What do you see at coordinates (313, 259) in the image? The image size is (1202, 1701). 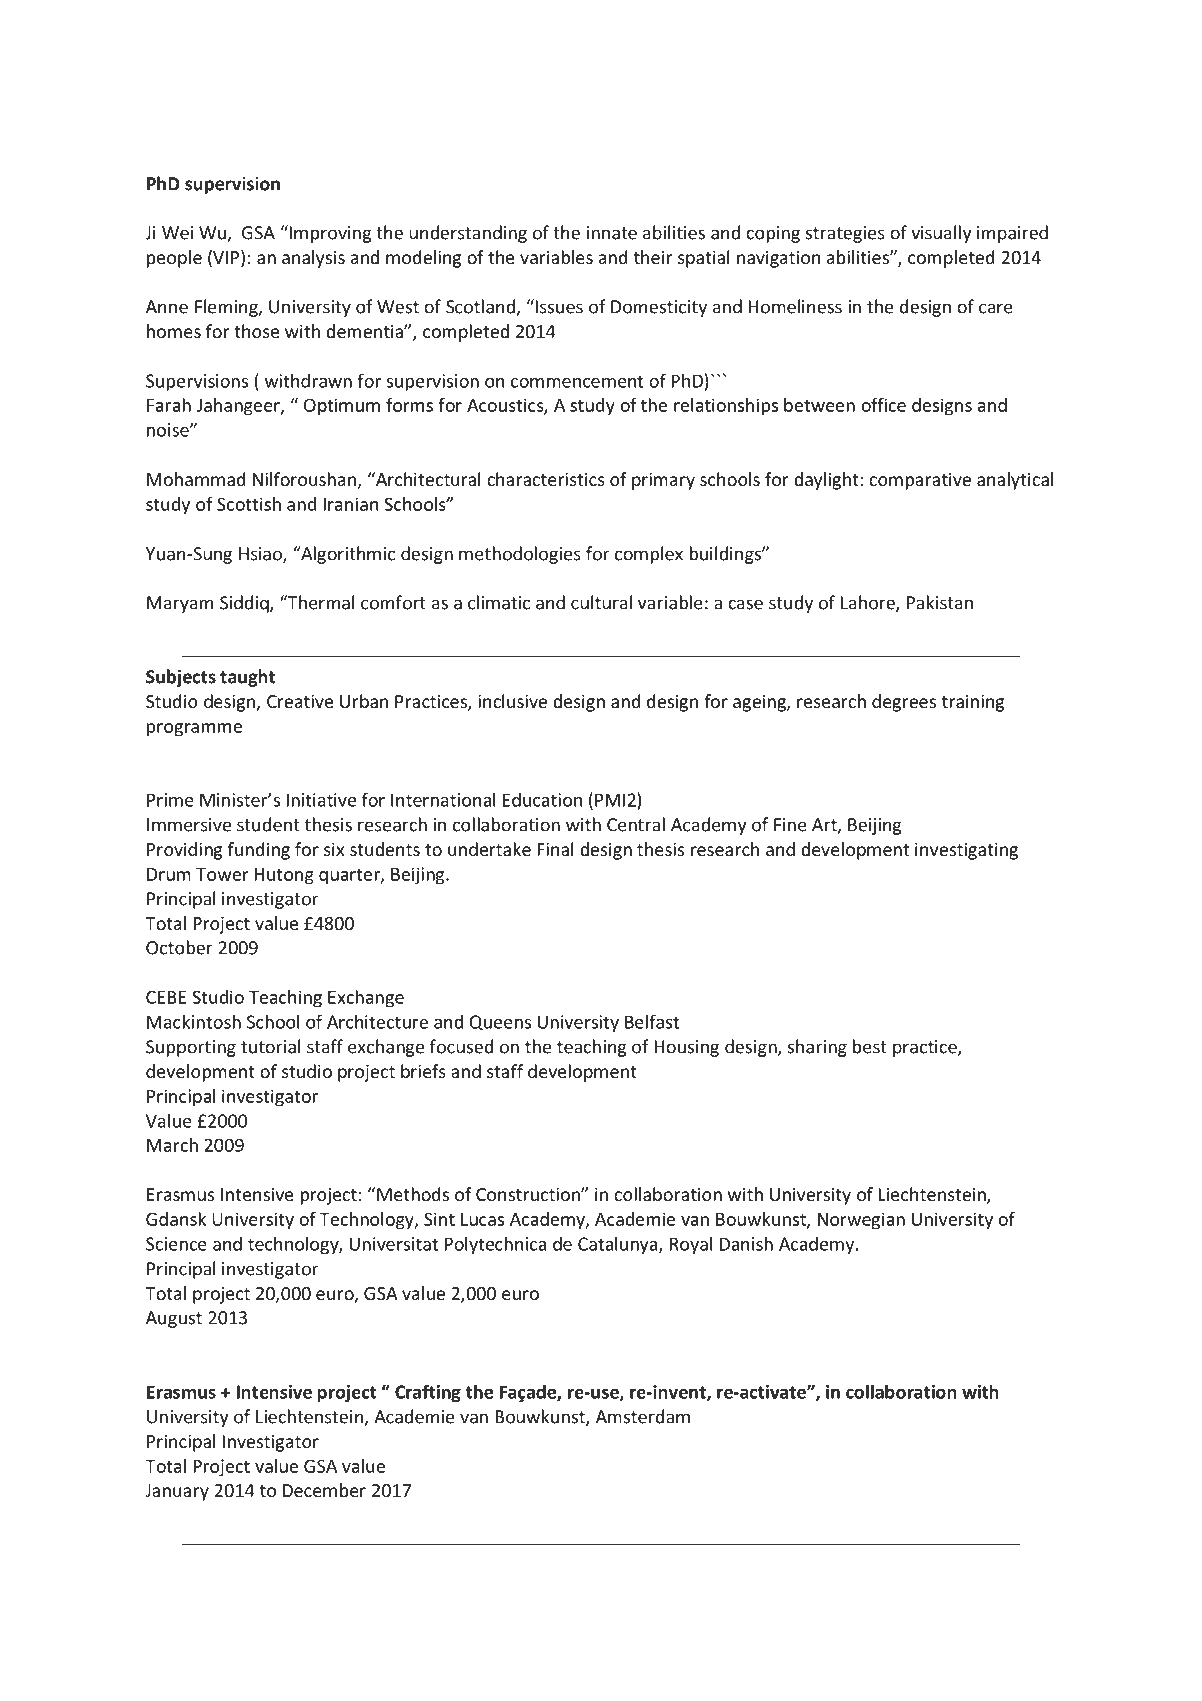 I see `analysis` at bounding box center [313, 259].
